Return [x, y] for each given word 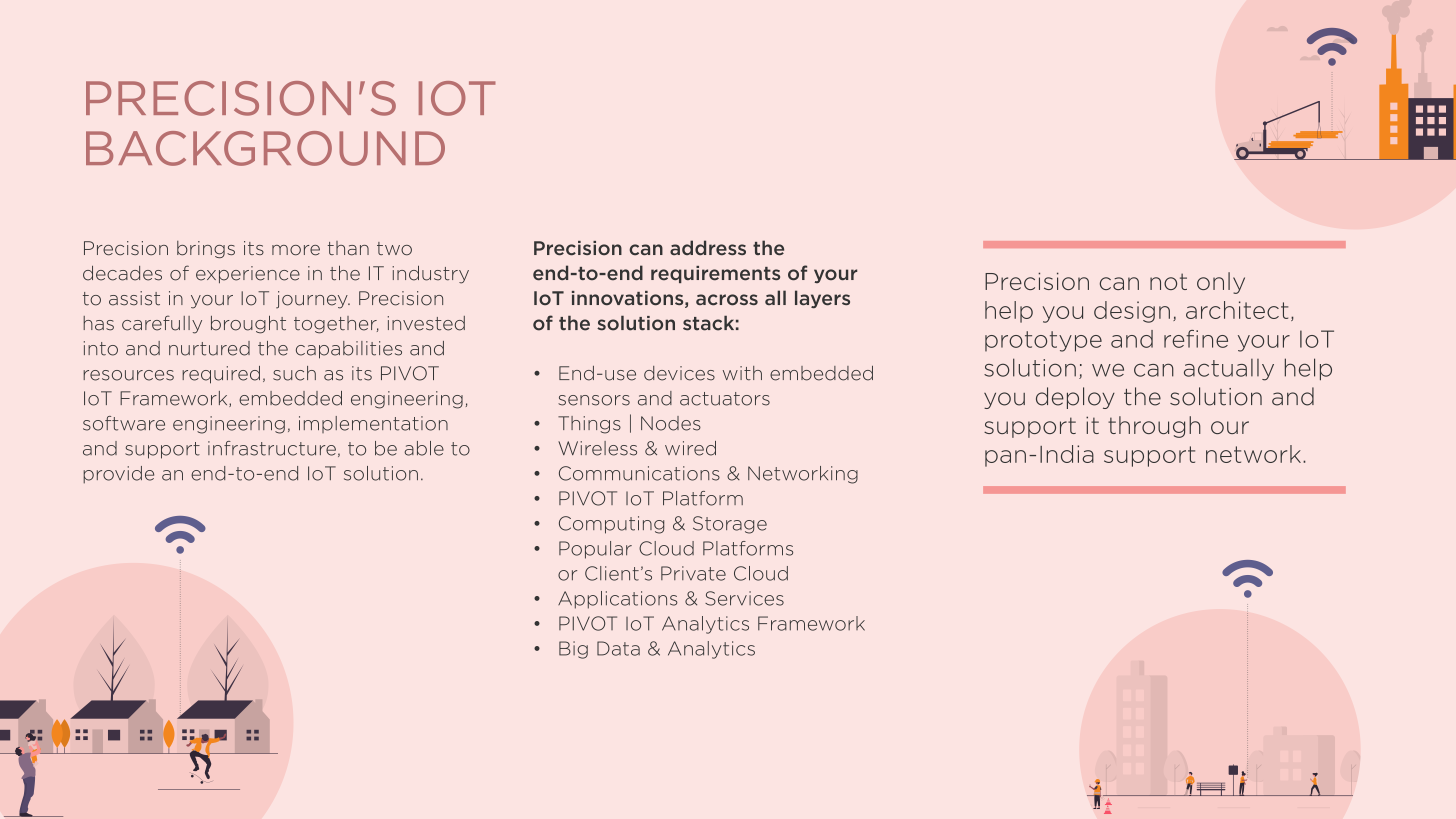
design [1132, 312]
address [708, 248]
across [727, 300]
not [1168, 281]
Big [573, 650]
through [1154, 427]
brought [248, 325]
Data [618, 648]
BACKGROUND [265, 148]
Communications [639, 473]
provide [118, 475]
